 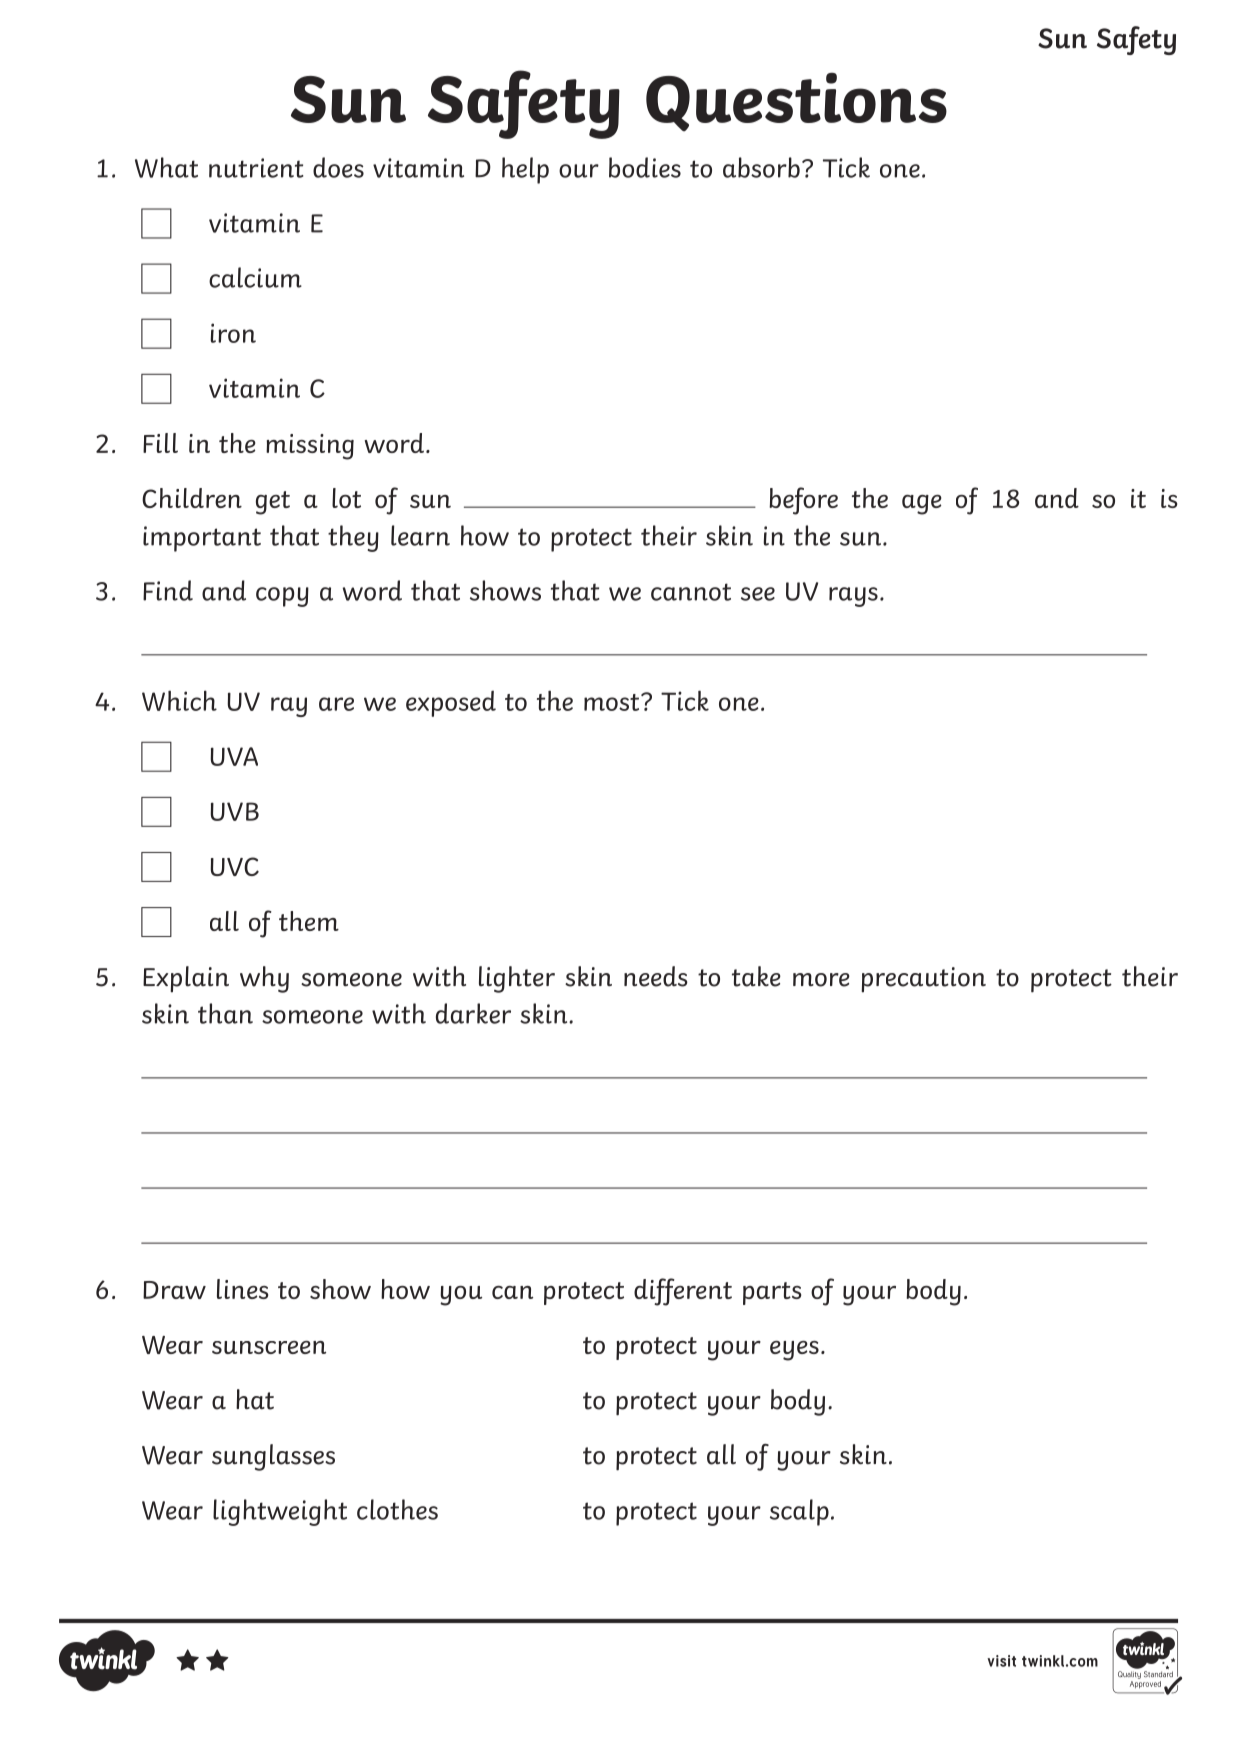 What do you see at coordinates (336, 704) in the screenshot?
I see `are` at bounding box center [336, 704].
